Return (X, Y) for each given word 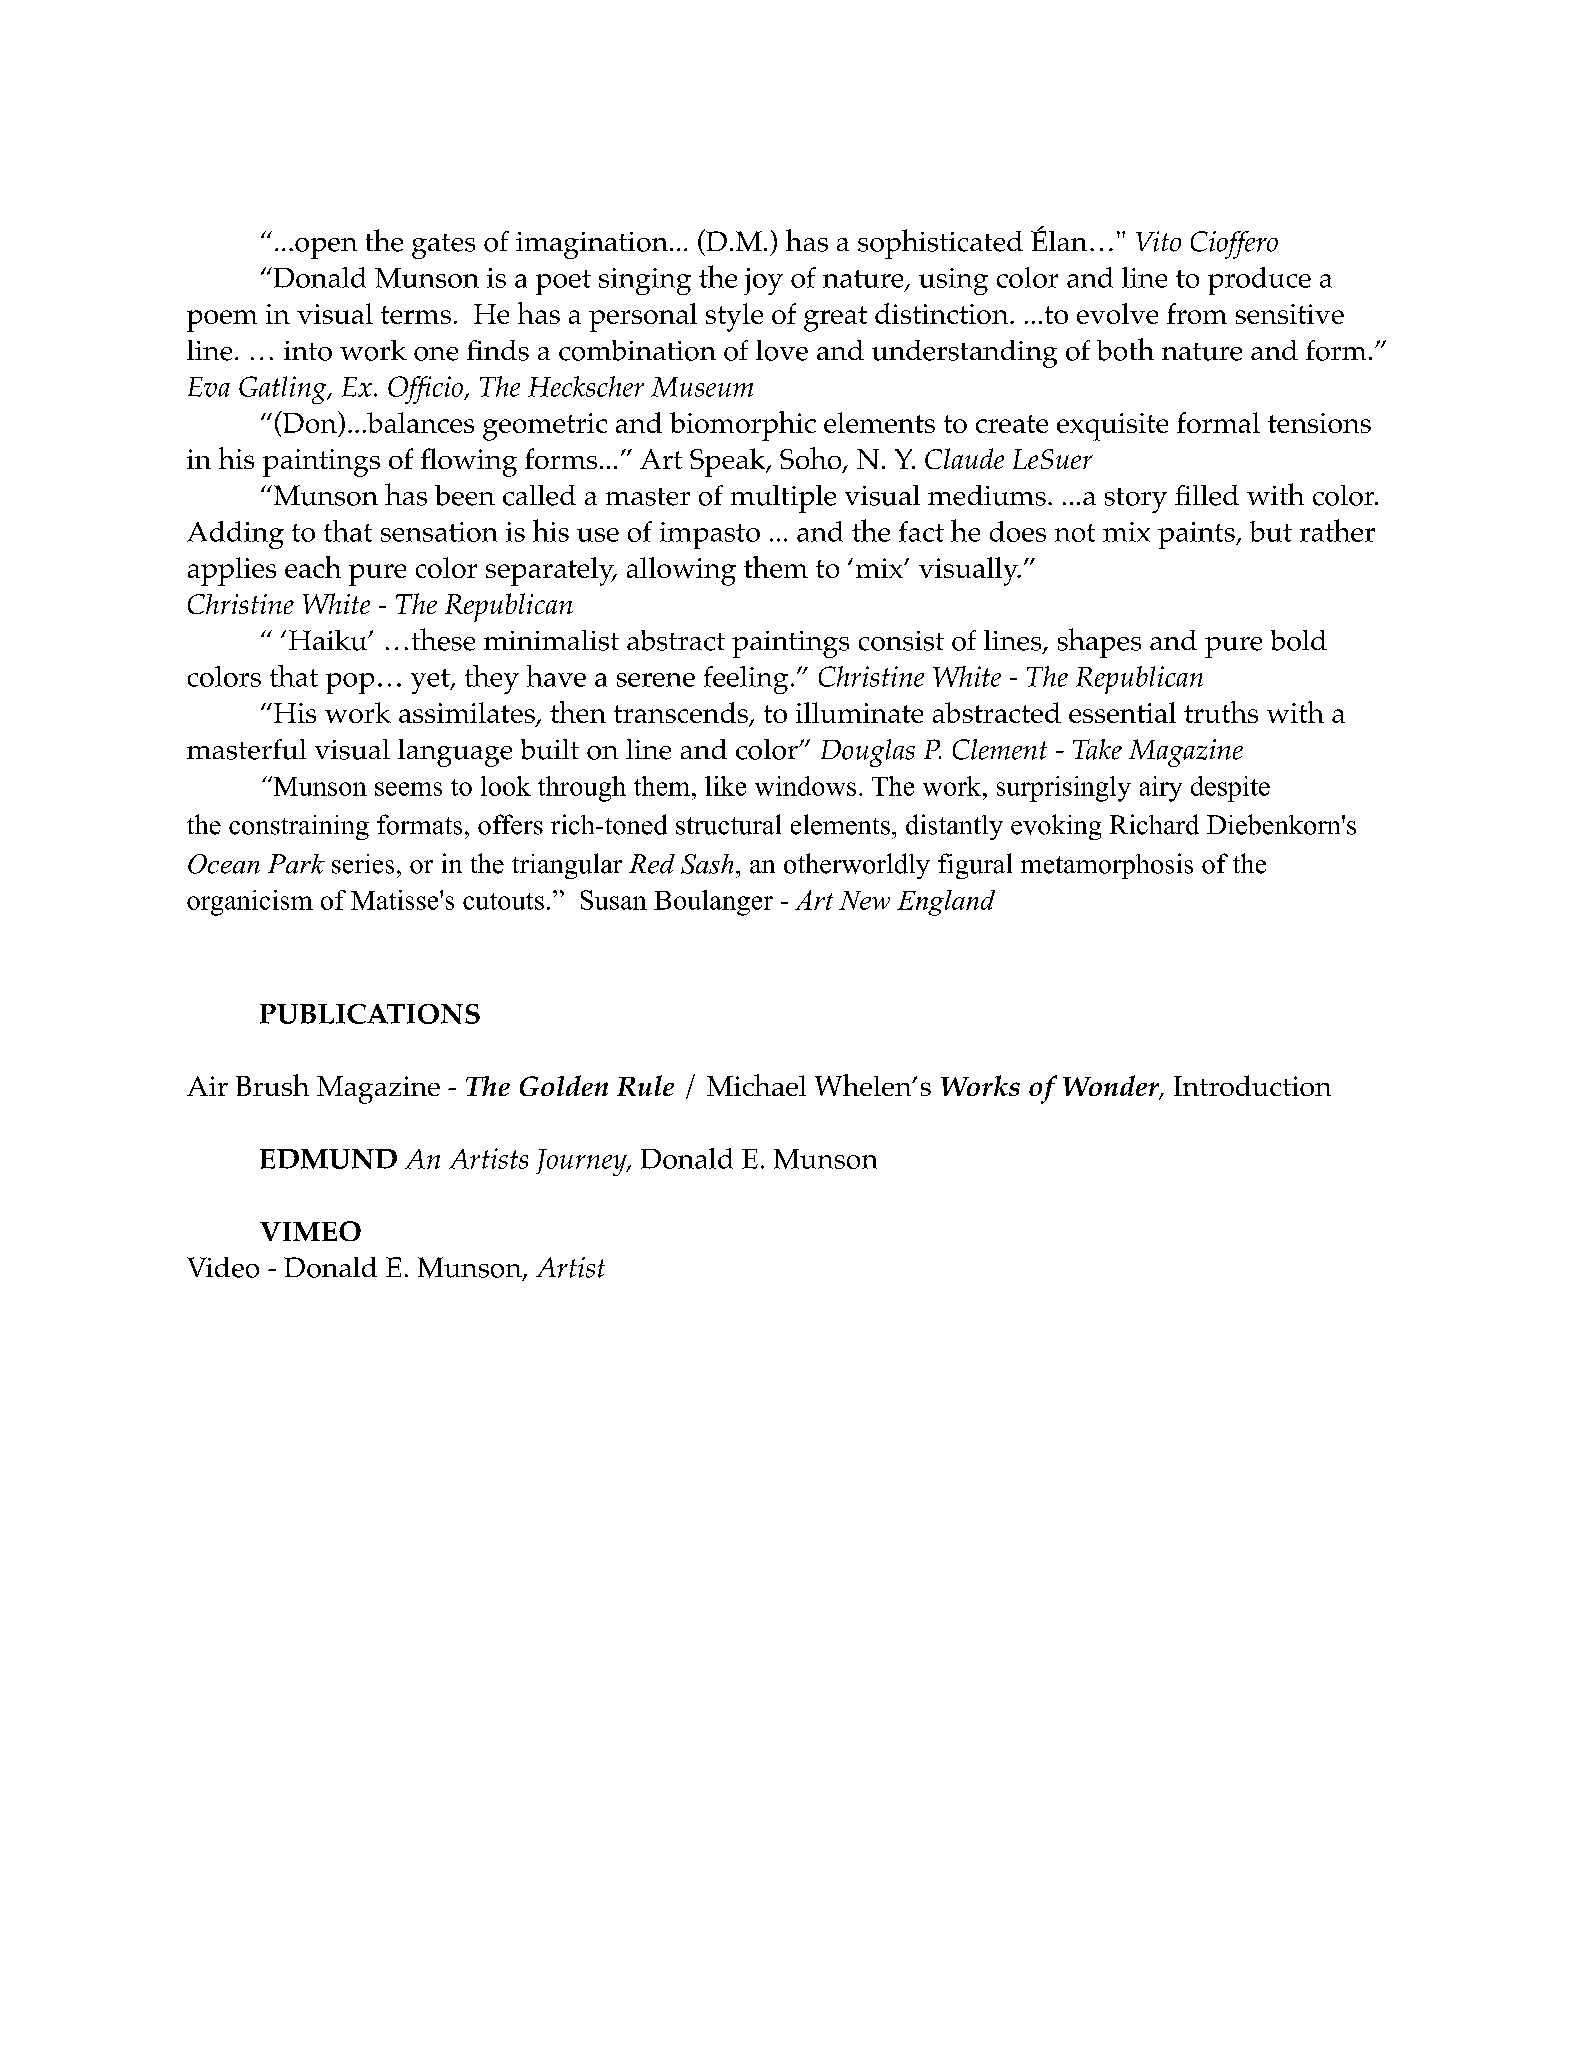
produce (1259, 281)
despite (1230, 789)
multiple (783, 499)
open (326, 248)
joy (763, 281)
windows (805, 786)
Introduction (1252, 1085)
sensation (439, 532)
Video (223, 1267)
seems (408, 789)
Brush (272, 1085)
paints (1197, 535)
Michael (756, 1085)
